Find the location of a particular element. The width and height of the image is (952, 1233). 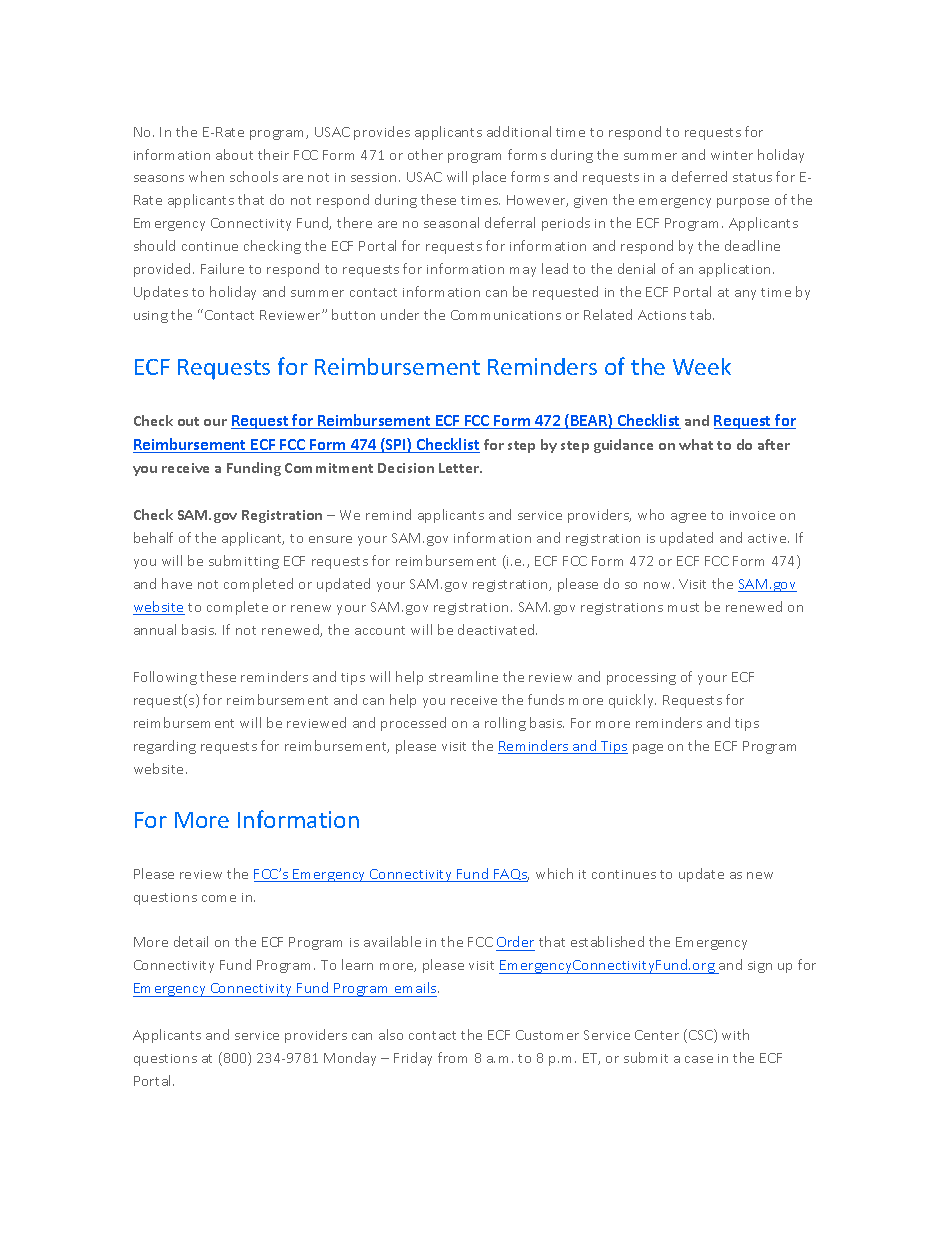

deactivated is located at coordinates (497, 629).
